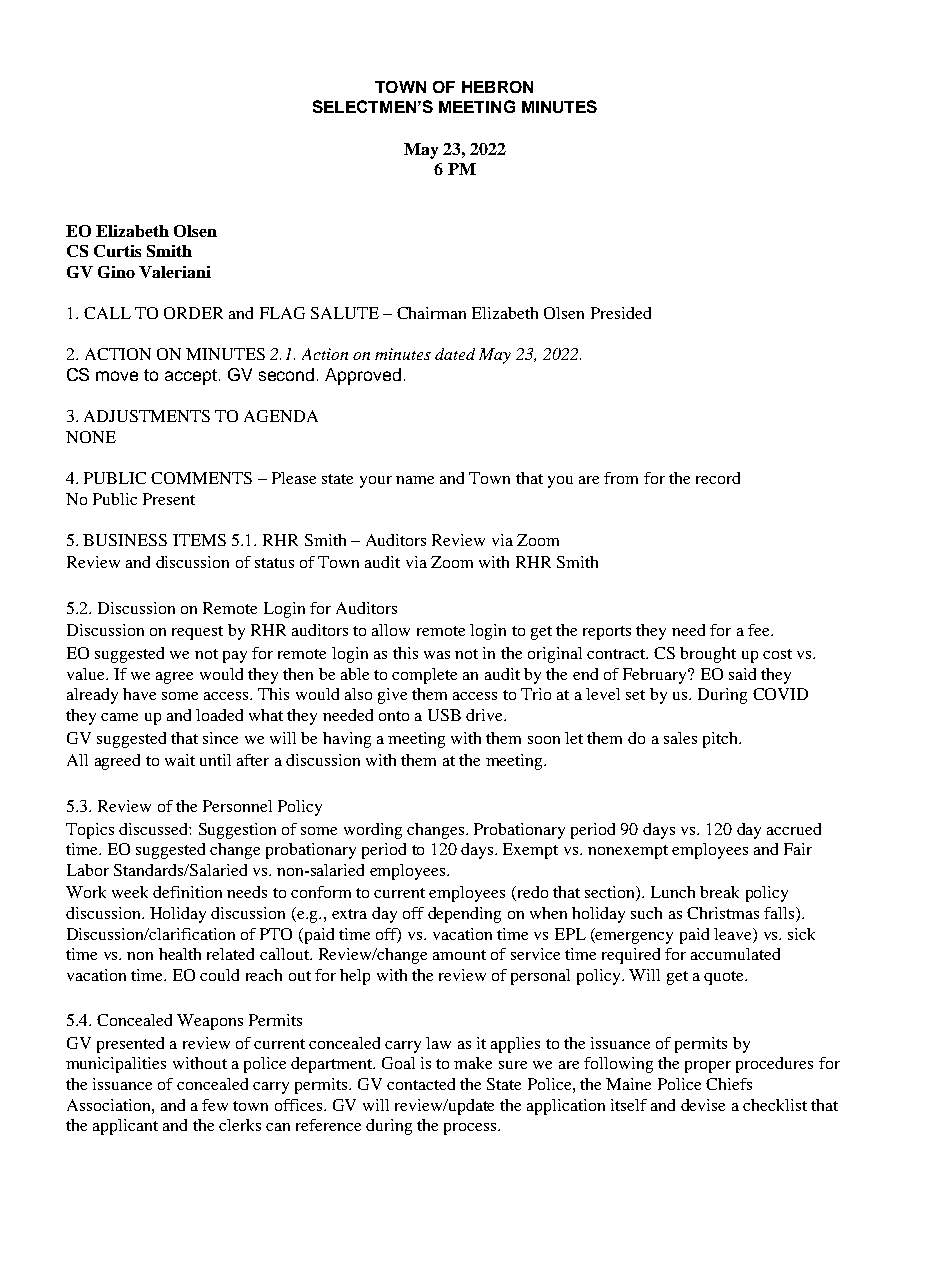  Describe the element at coordinates (455, 354) in the page. I see `dated` at that location.
